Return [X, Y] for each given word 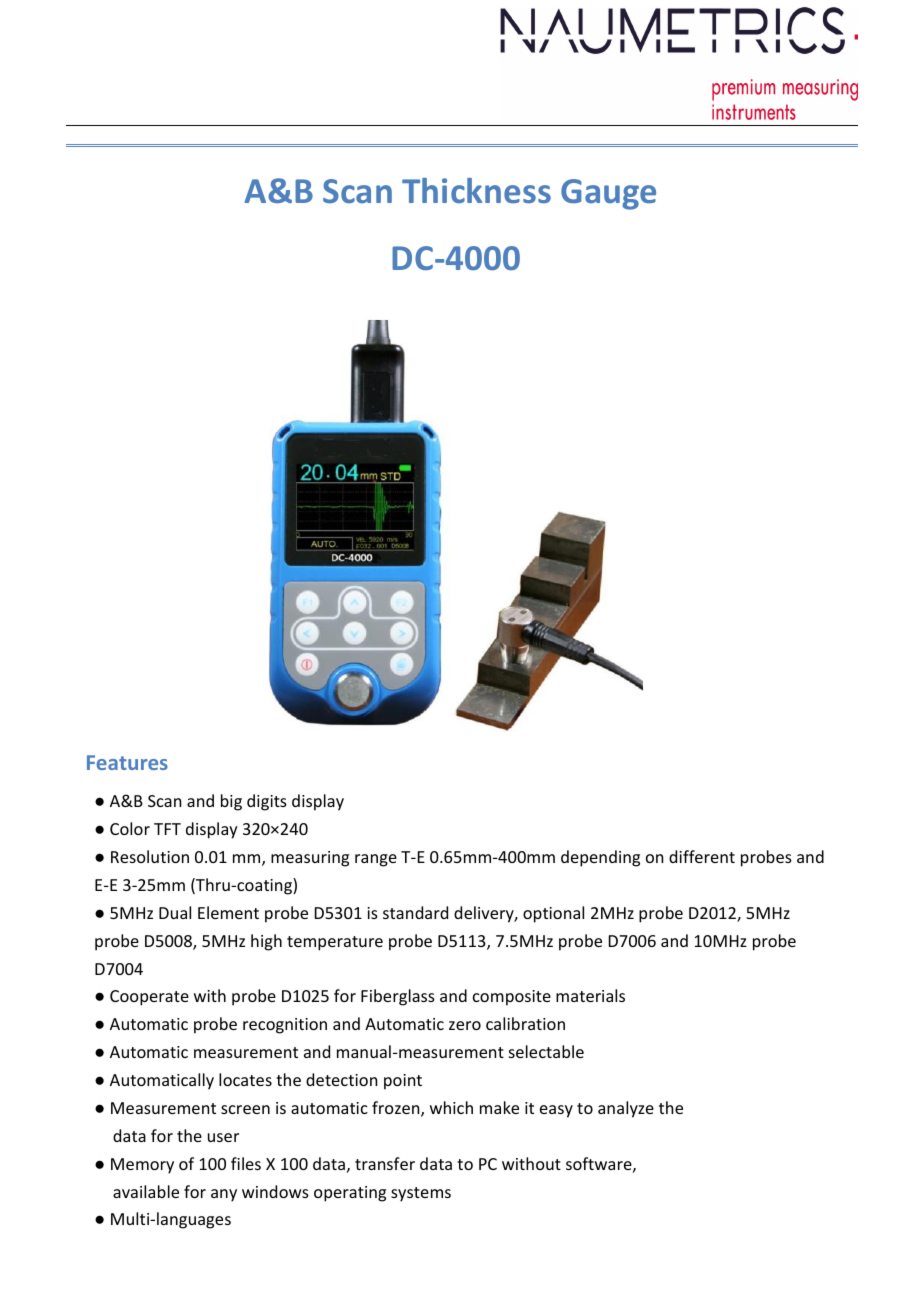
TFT [167, 829]
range [376, 860]
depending [600, 858]
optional [553, 914]
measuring [310, 859]
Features [127, 762]
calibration [525, 1023]
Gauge [608, 194]
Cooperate [149, 998]
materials [590, 995]
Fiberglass [398, 997]
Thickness [476, 191]
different [702, 856]
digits [267, 802]
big [231, 802]
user [223, 1137]
